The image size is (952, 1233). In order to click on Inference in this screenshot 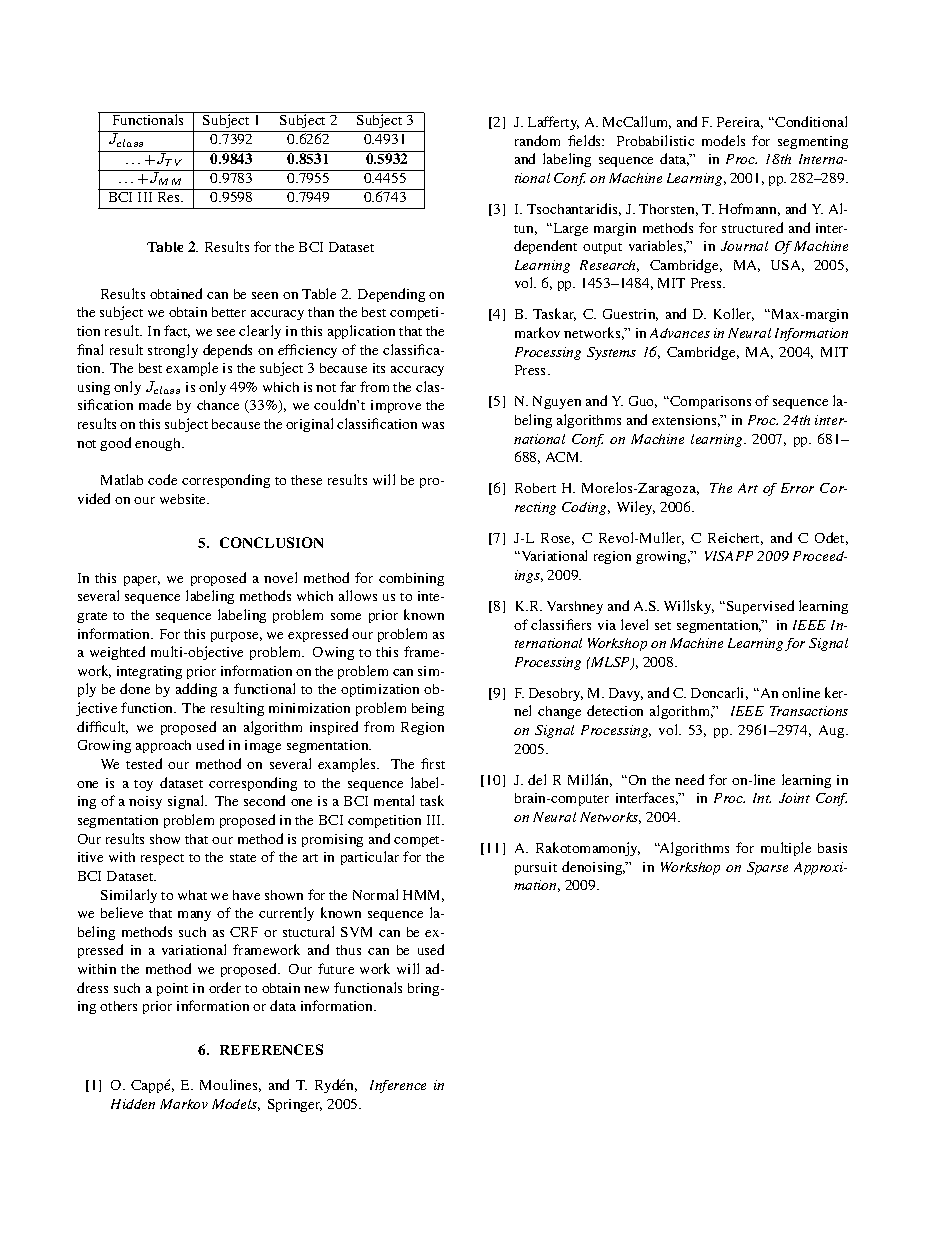, I will do `click(398, 1086)`.
